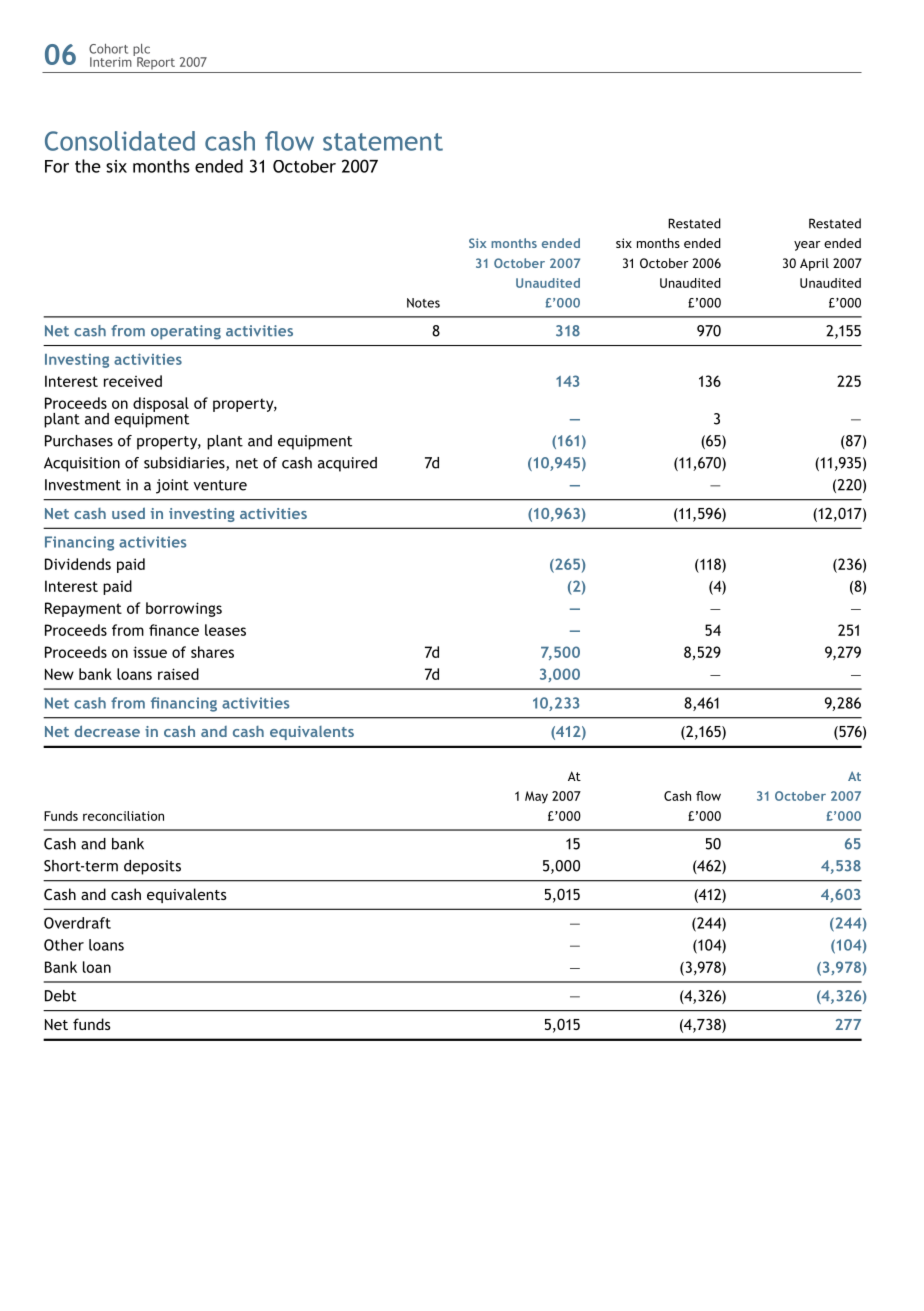  Describe the element at coordinates (141, 51) in the image. I see `plc` at that location.
